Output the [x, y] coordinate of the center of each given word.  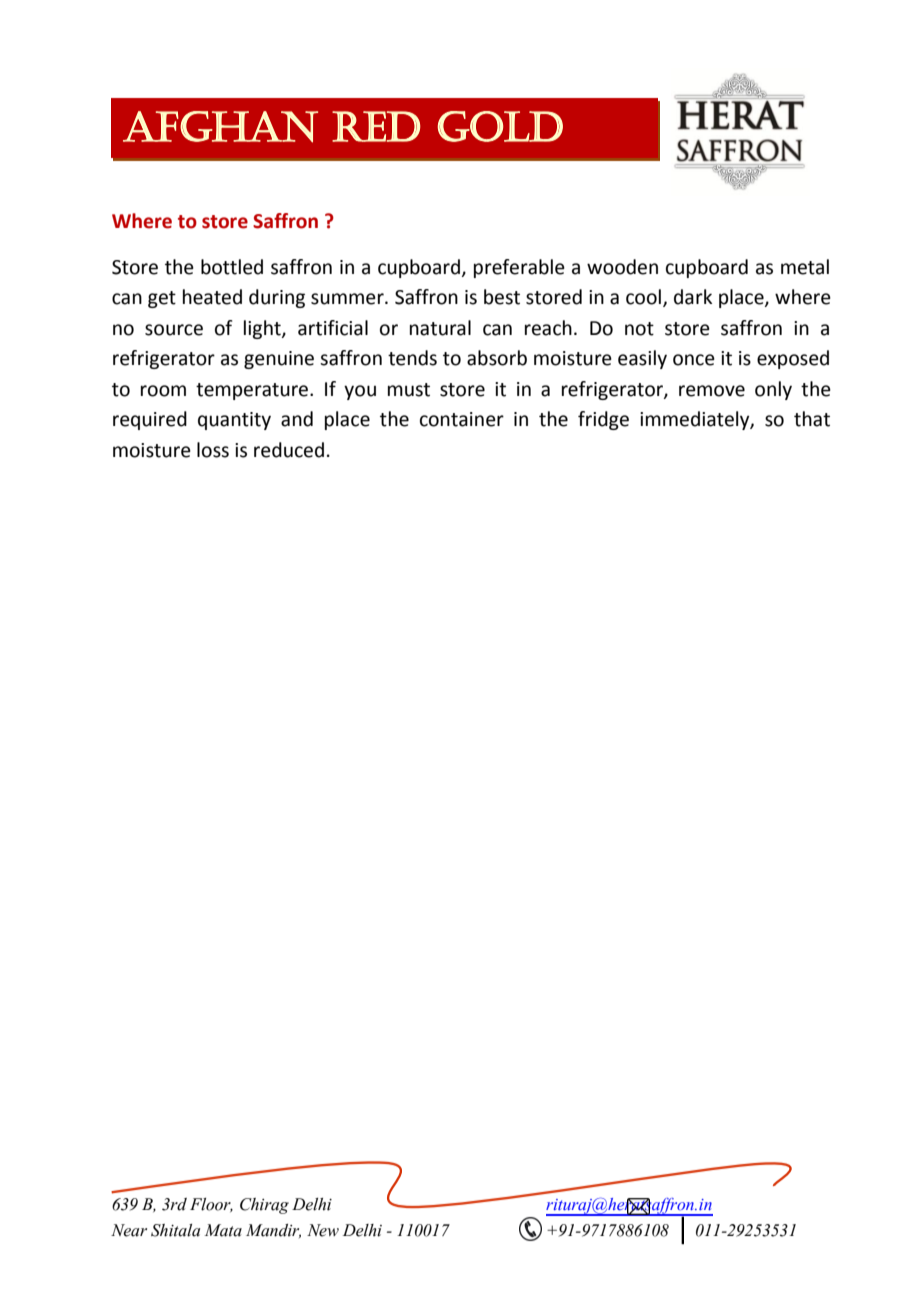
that [812, 419]
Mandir [273, 1231]
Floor [211, 1205]
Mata [223, 1230]
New [323, 1230]
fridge [603, 420]
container [462, 419]
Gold [500, 126]
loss [213, 450]
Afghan [220, 127]
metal [805, 267]
